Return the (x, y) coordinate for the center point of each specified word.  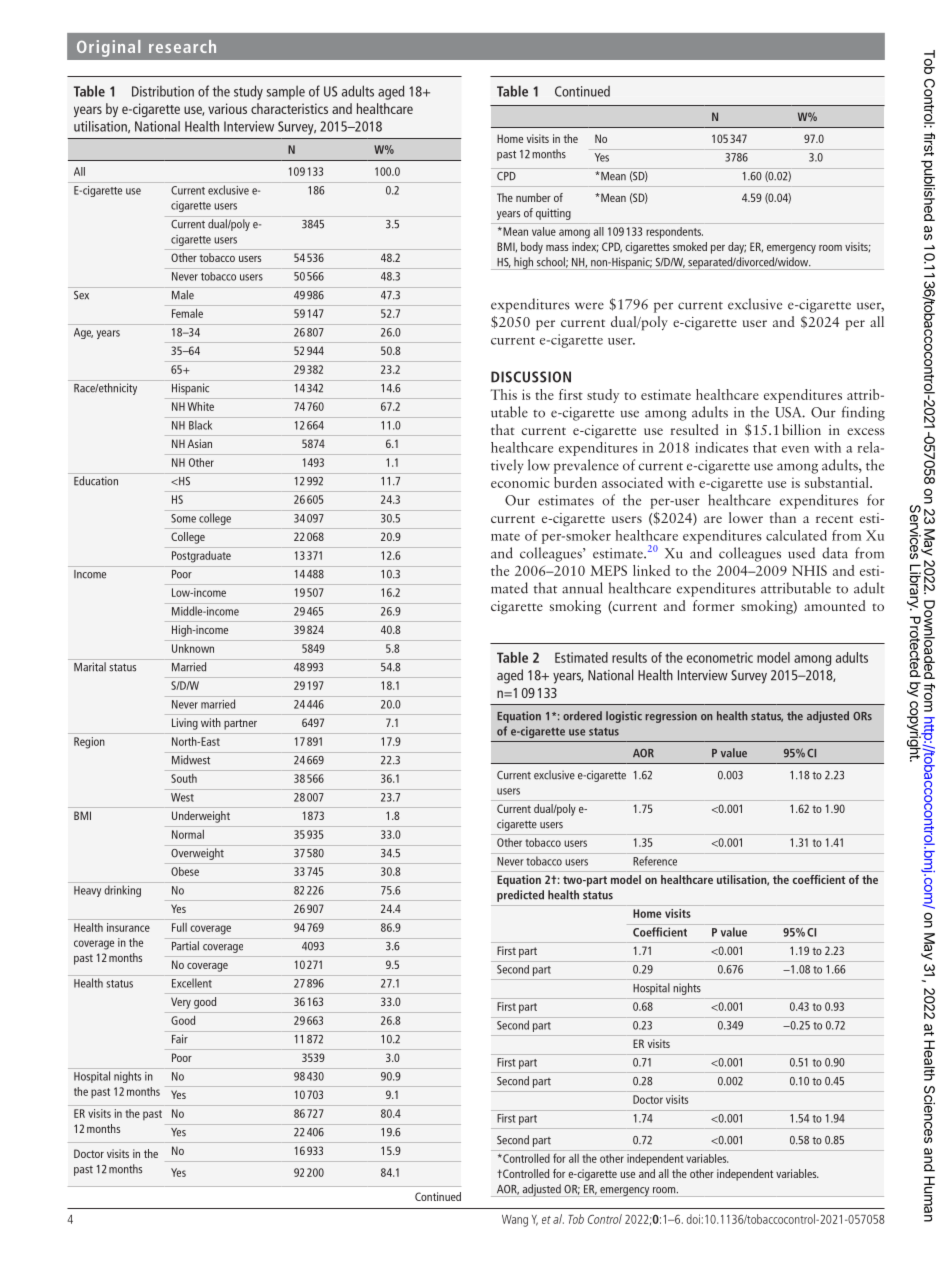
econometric (720, 657)
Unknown (193, 648)
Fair (180, 1039)
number (533, 197)
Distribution (163, 91)
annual (582, 588)
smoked (690, 246)
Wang (515, 1221)
